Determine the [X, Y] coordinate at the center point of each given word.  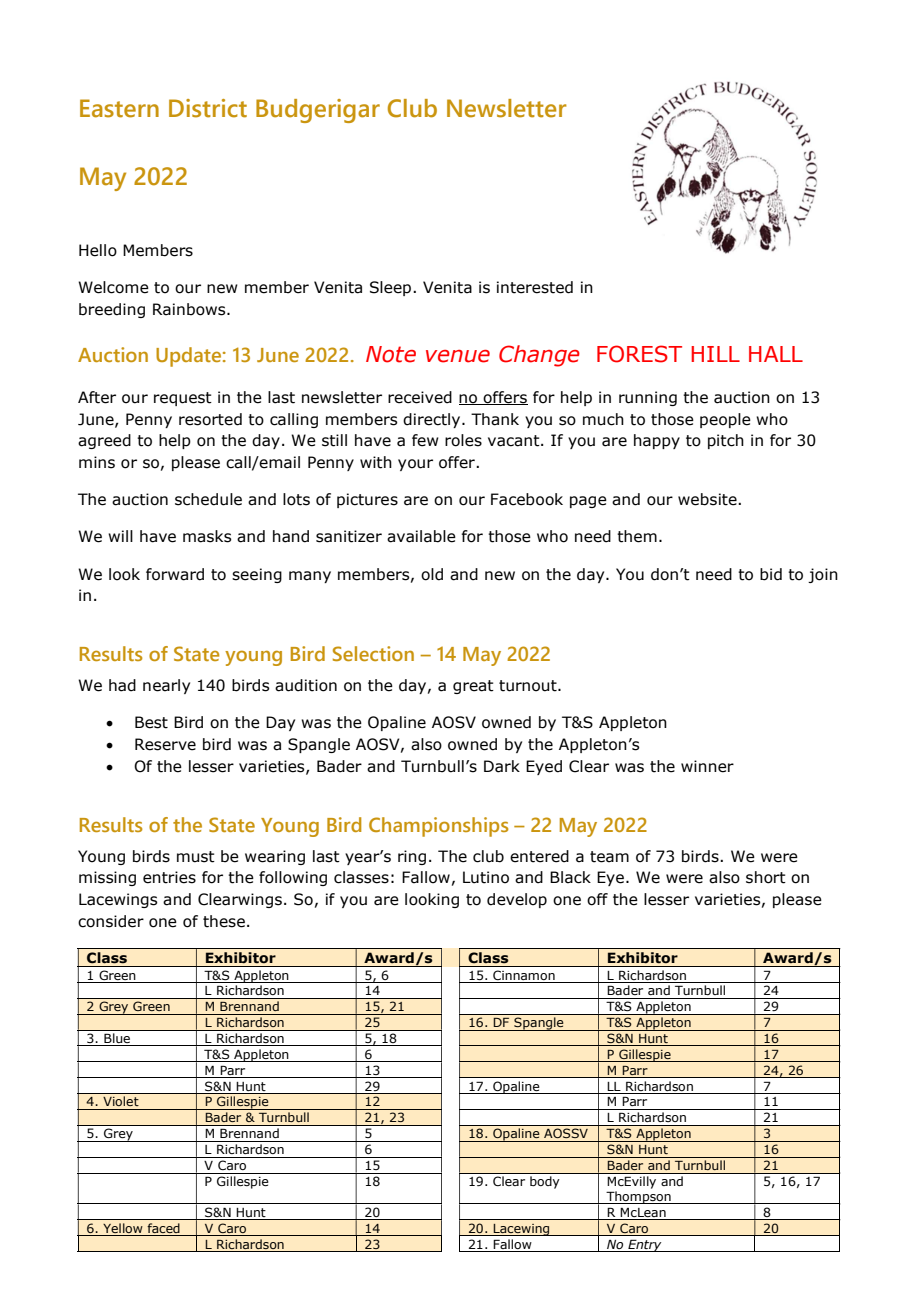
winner [707, 766]
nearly [166, 686]
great [473, 687]
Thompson [638, 1197]
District [208, 108]
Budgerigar [318, 111]
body [544, 1182]
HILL [715, 354]
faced [163, 1229]
